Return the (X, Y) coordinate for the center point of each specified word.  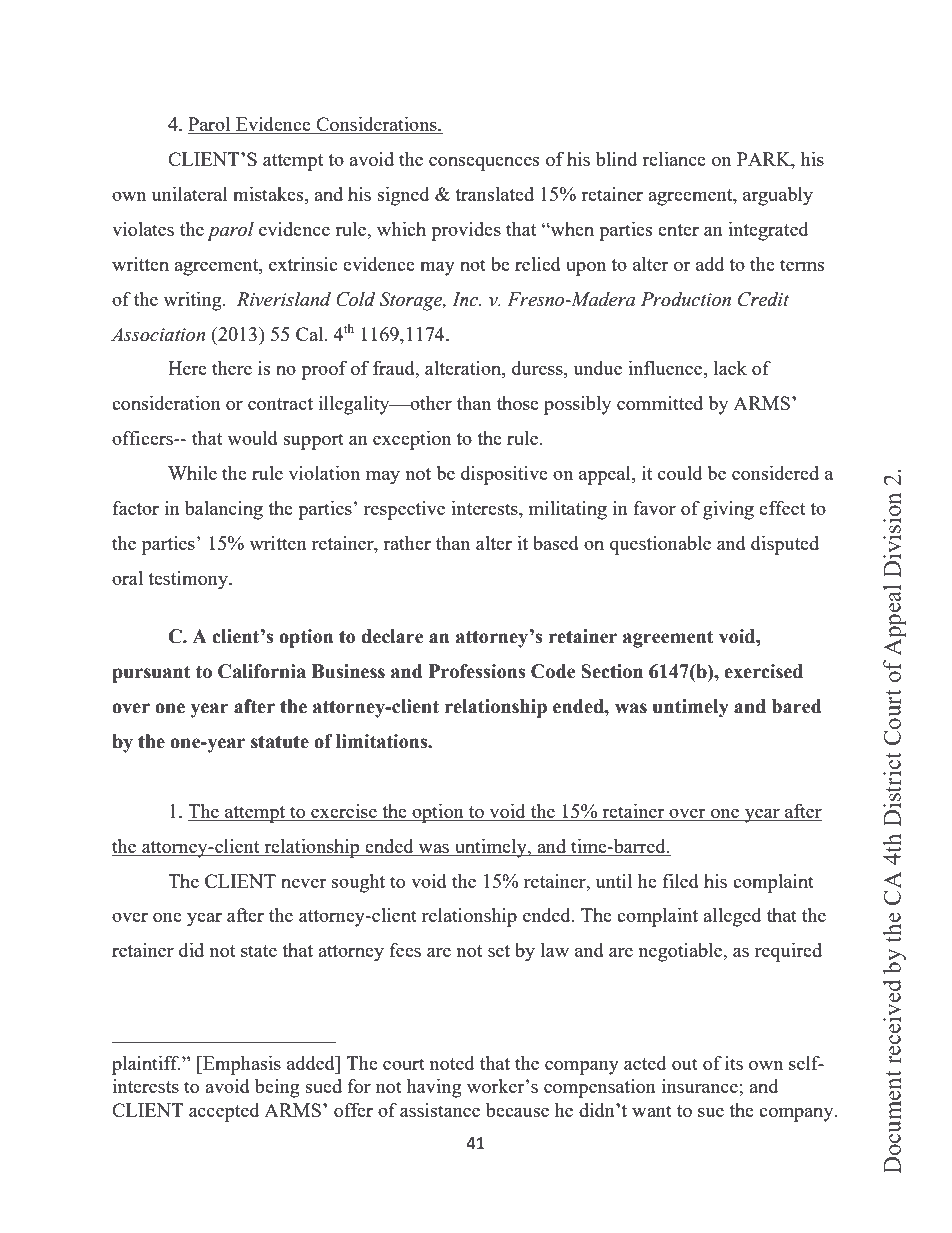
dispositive (504, 475)
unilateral (190, 194)
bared (797, 706)
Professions (477, 671)
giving (728, 510)
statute (280, 742)
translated (494, 194)
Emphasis (241, 1065)
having (434, 1088)
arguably (778, 196)
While (192, 473)
